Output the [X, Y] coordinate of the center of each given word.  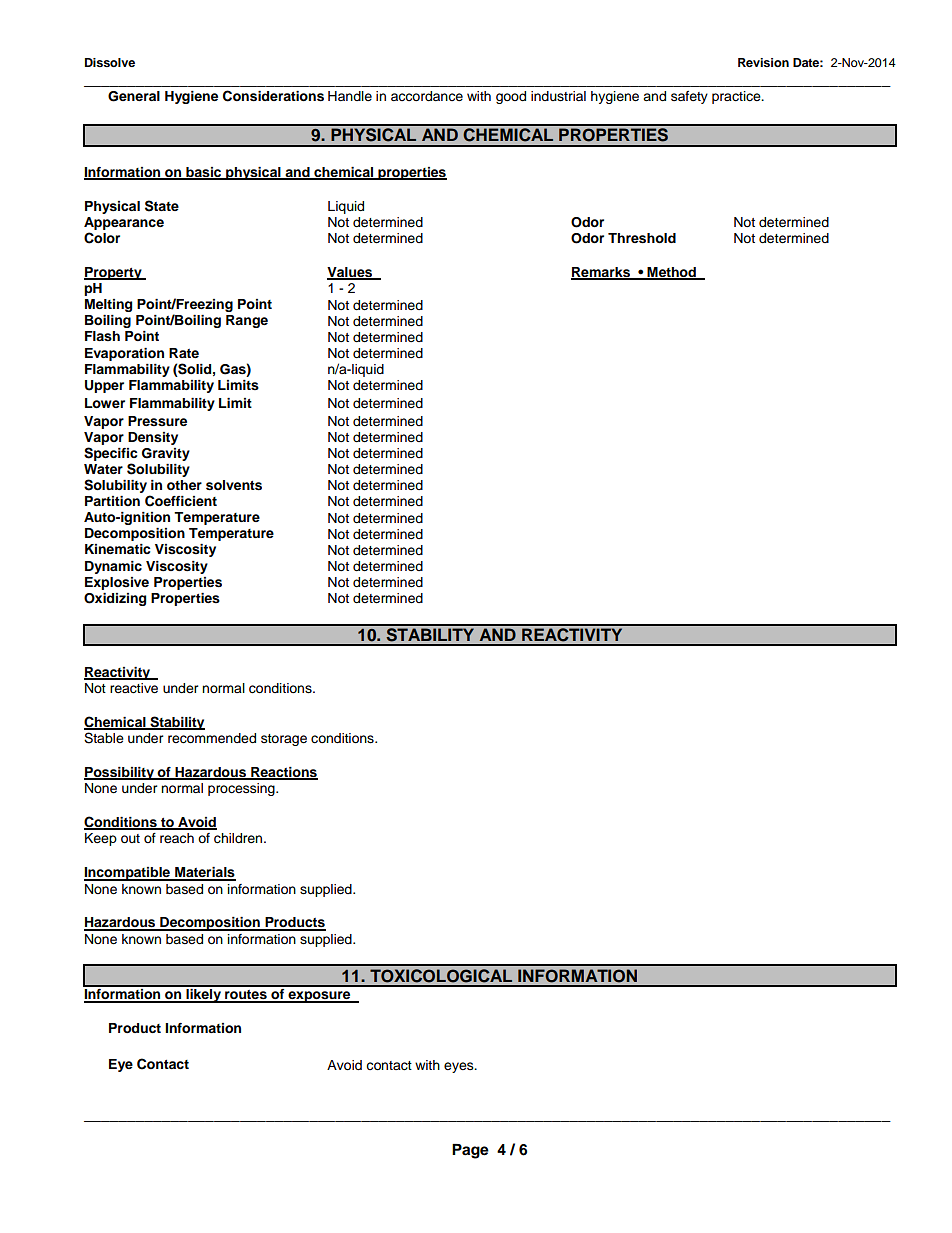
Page [470, 1151]
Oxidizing [115, 599]
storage [284, 740]
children [239, 838]
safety [689, 97]
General [134, 96]
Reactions [283, 773]
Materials [204, 873]
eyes [460, 1067]
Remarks [601, 273]
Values [351, 273]
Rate [184, 353]
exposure [319, 997]
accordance [427, 96]
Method [671, 273]
